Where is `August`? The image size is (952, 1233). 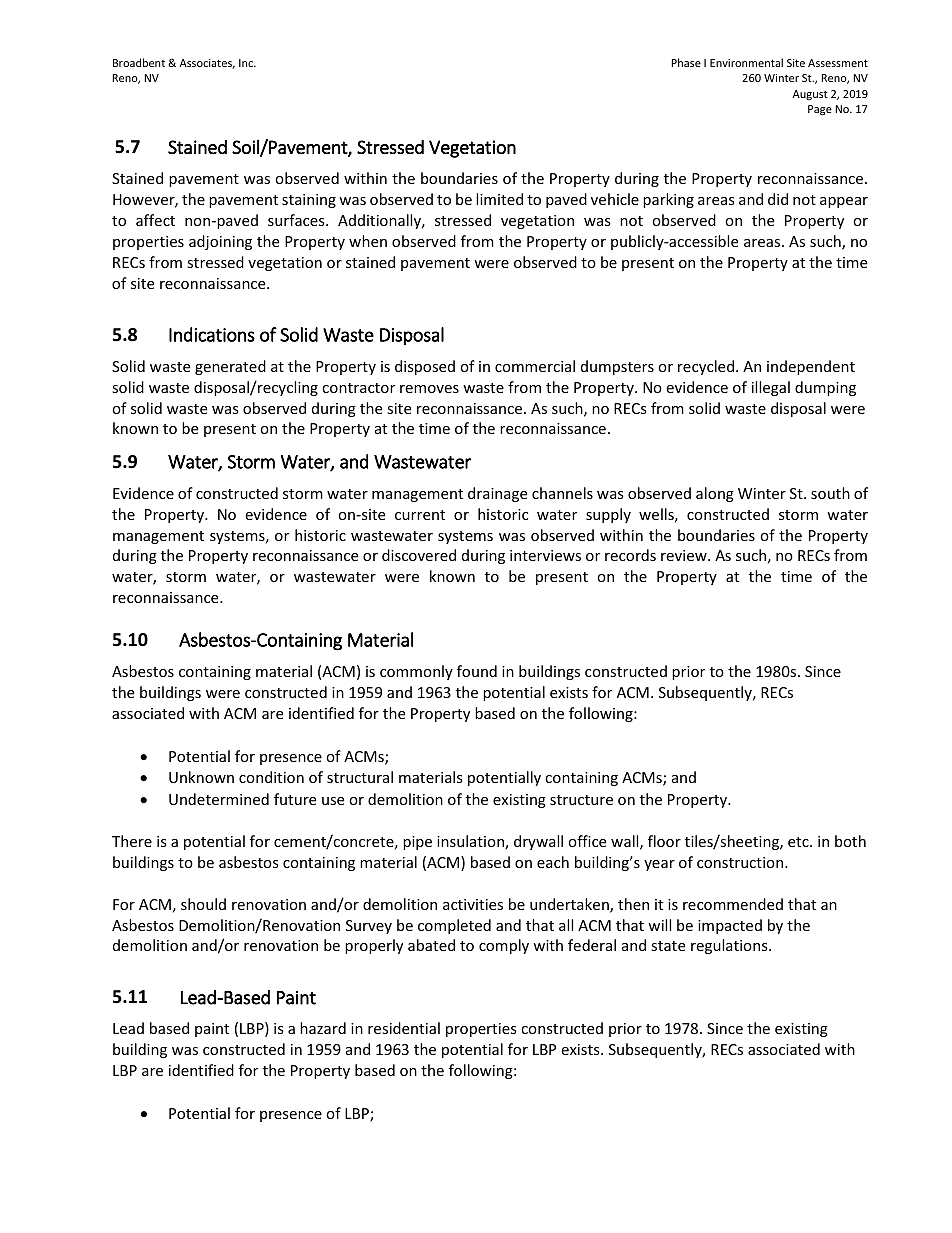
August is located at coordinates (810, 95).
